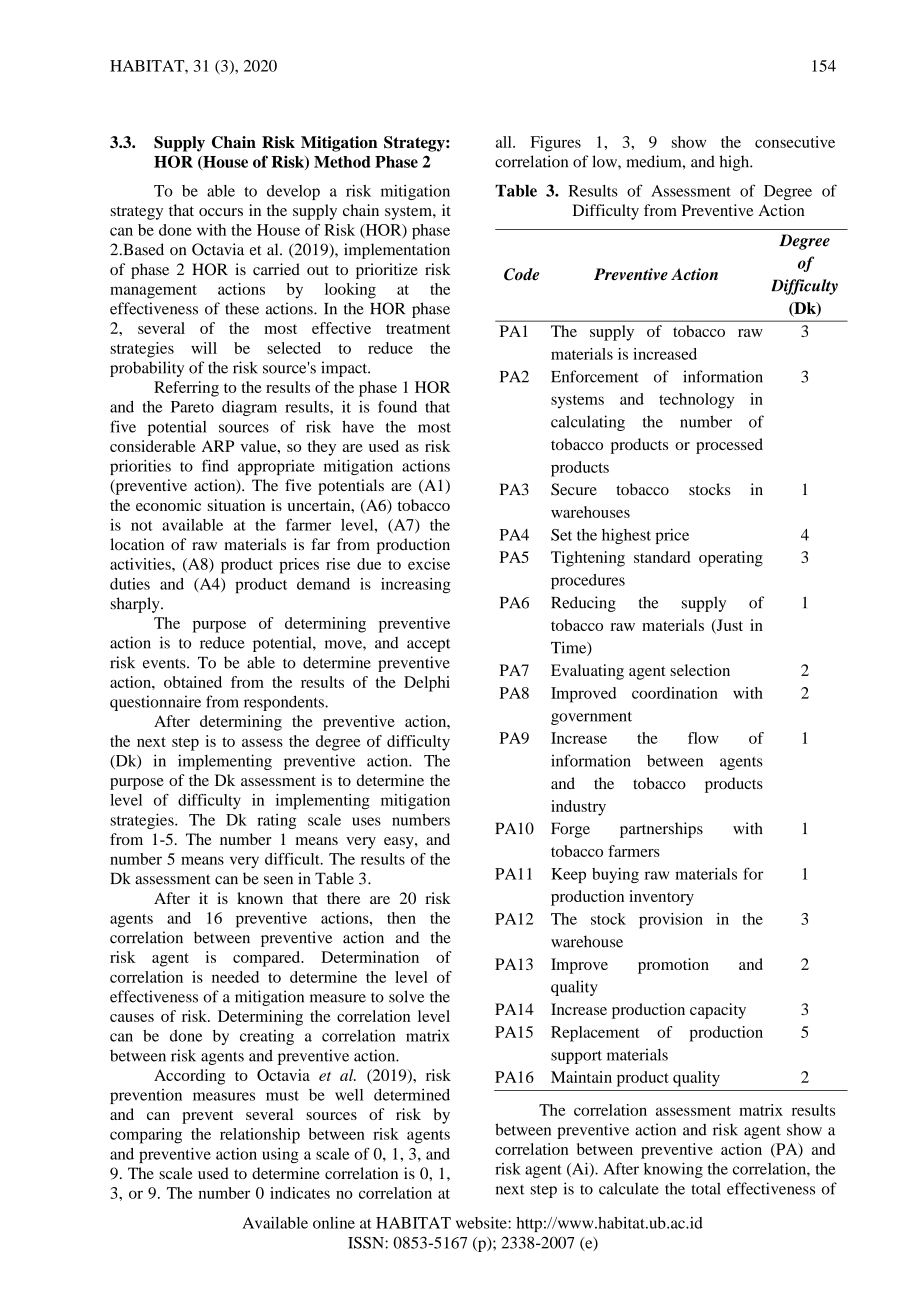  I want to click on inventory, so click(661, 898).
